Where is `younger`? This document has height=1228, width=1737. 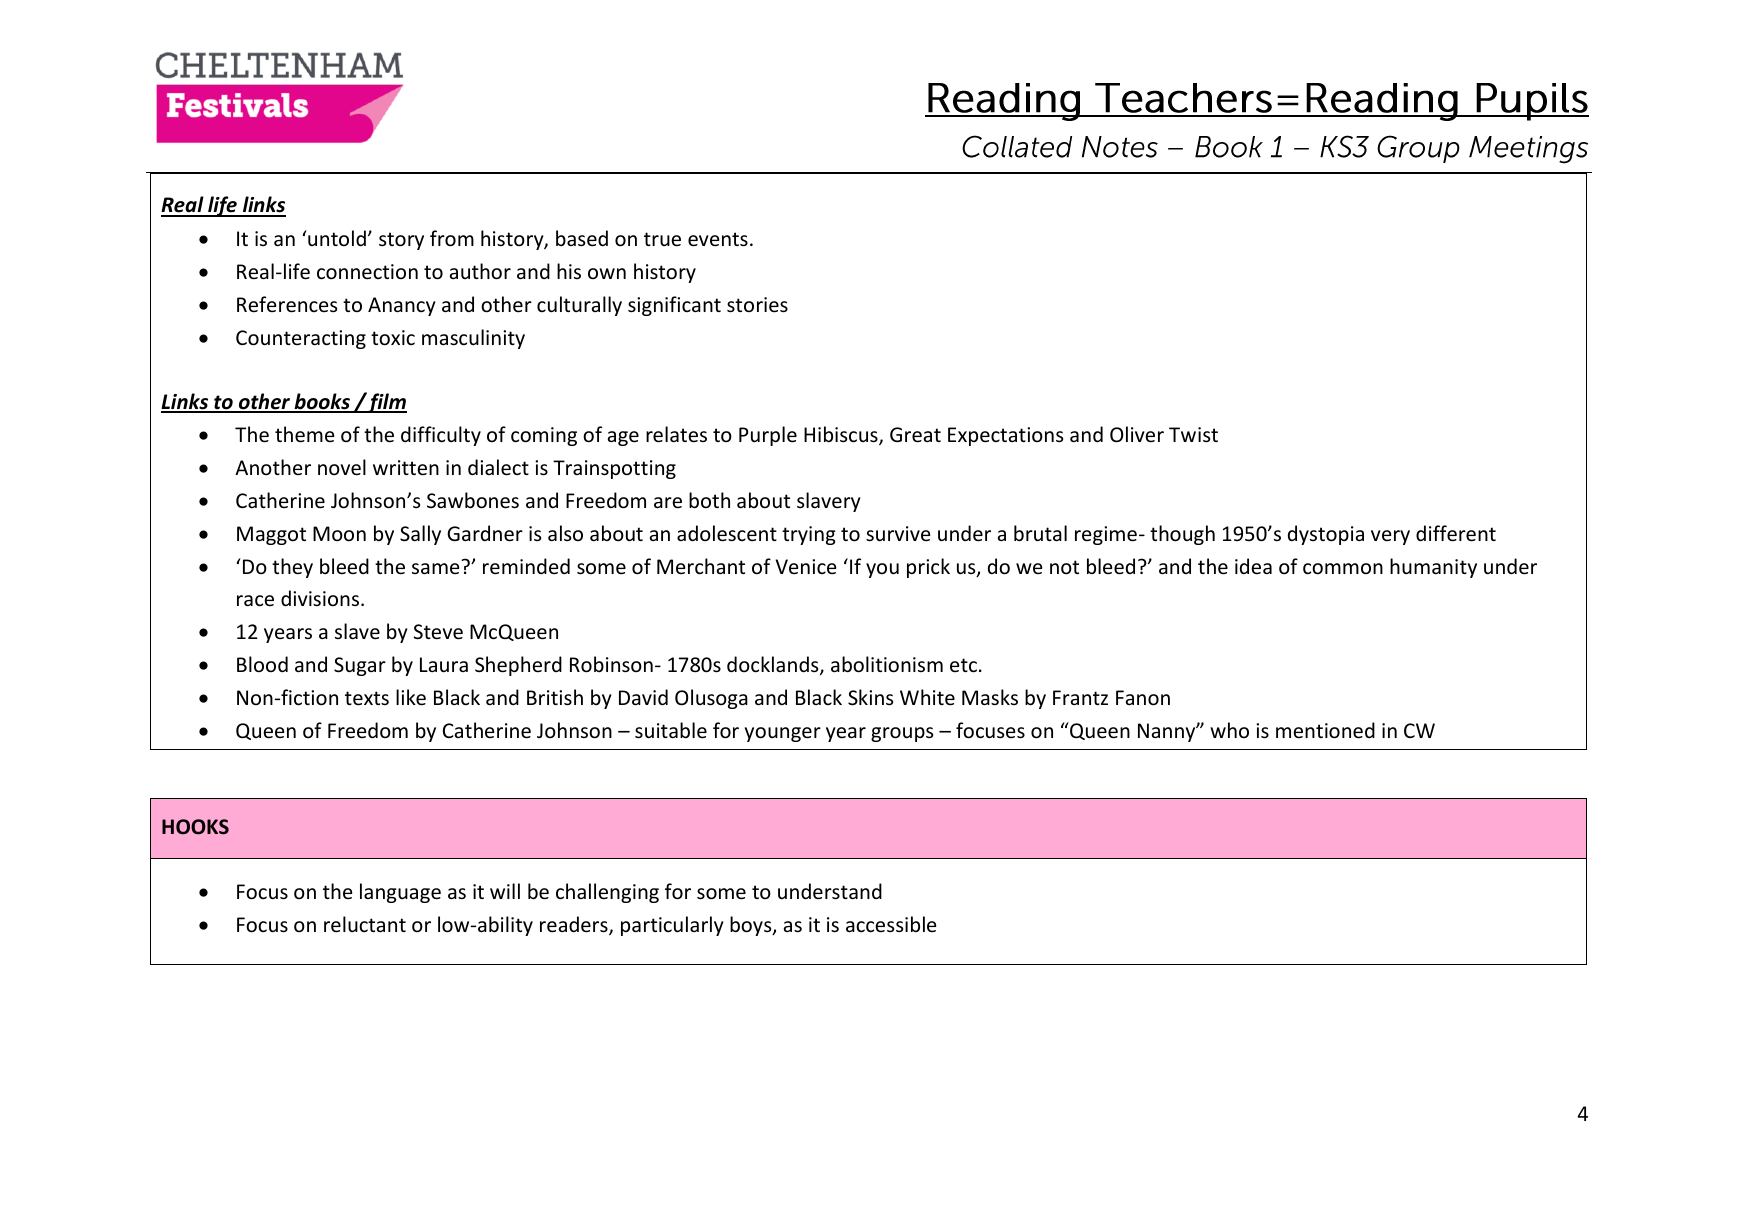 younger is located at coordinates (783, 734).
